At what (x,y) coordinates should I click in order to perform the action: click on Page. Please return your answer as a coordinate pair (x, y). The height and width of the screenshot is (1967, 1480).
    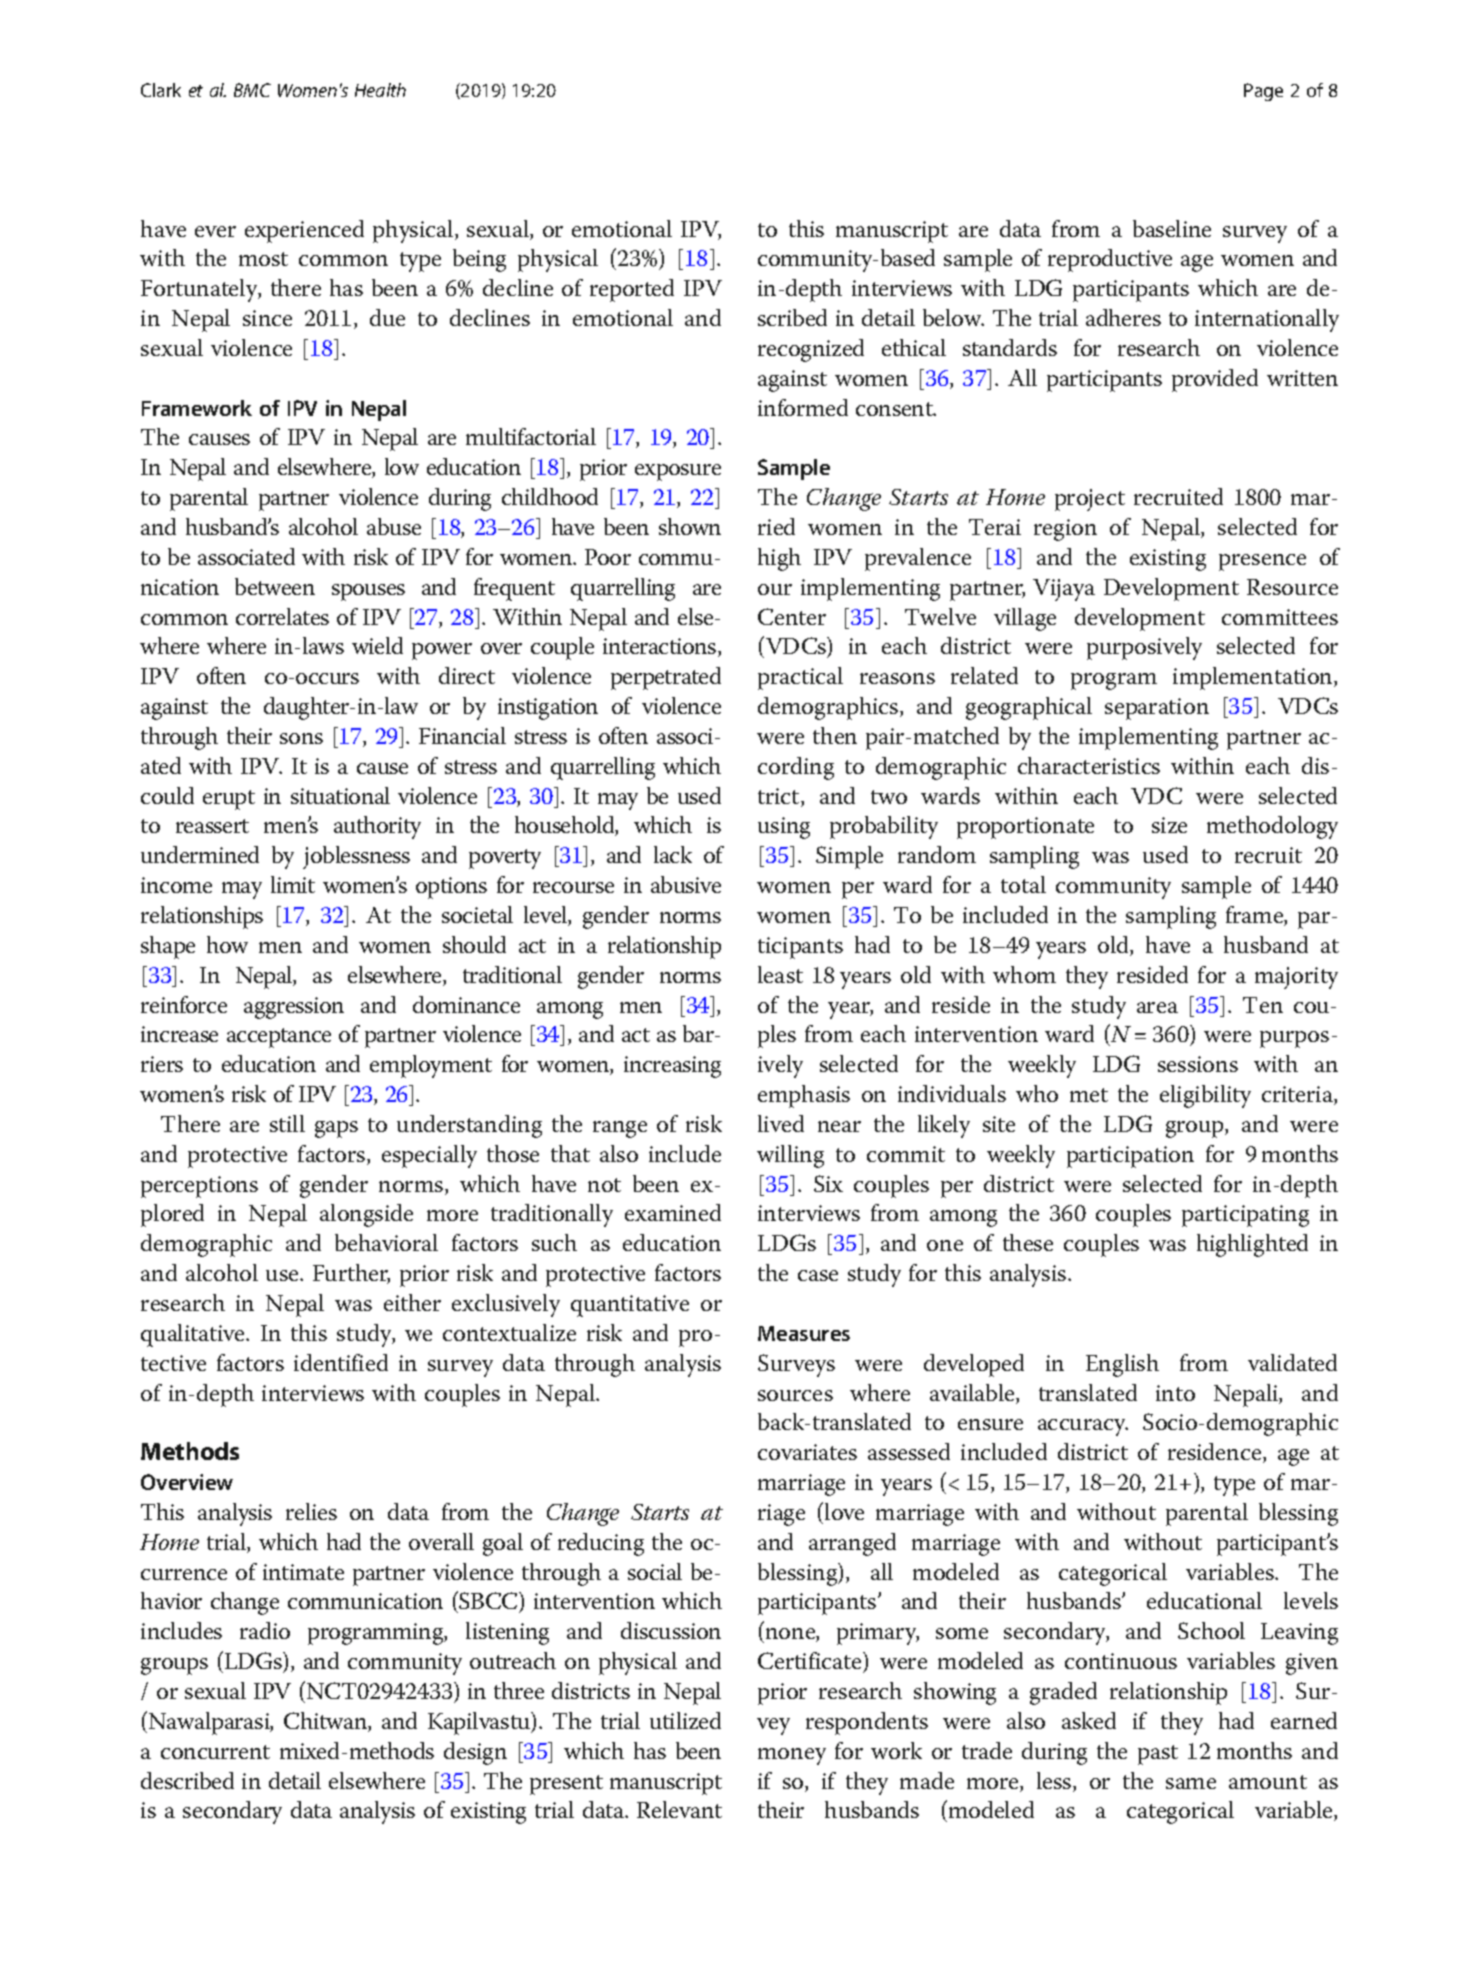
    Looking at the image, I should click on (1263, 92).
